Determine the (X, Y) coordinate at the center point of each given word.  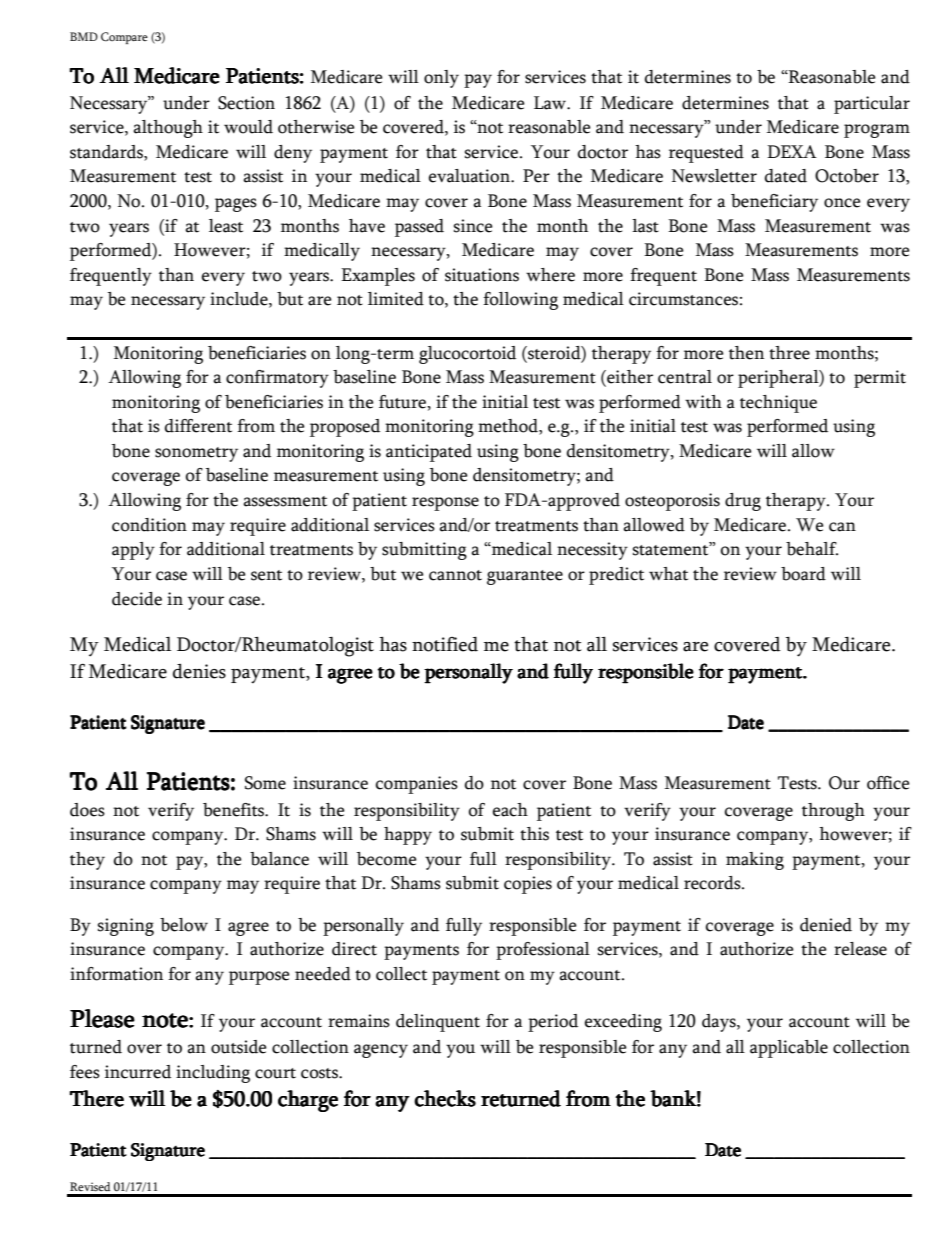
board (803, 574)
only (441, 79)
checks (445, 1098)
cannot (455, 575)
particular (872, 105)
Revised (90, 1186)
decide (137, 599)
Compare (124, 38)
